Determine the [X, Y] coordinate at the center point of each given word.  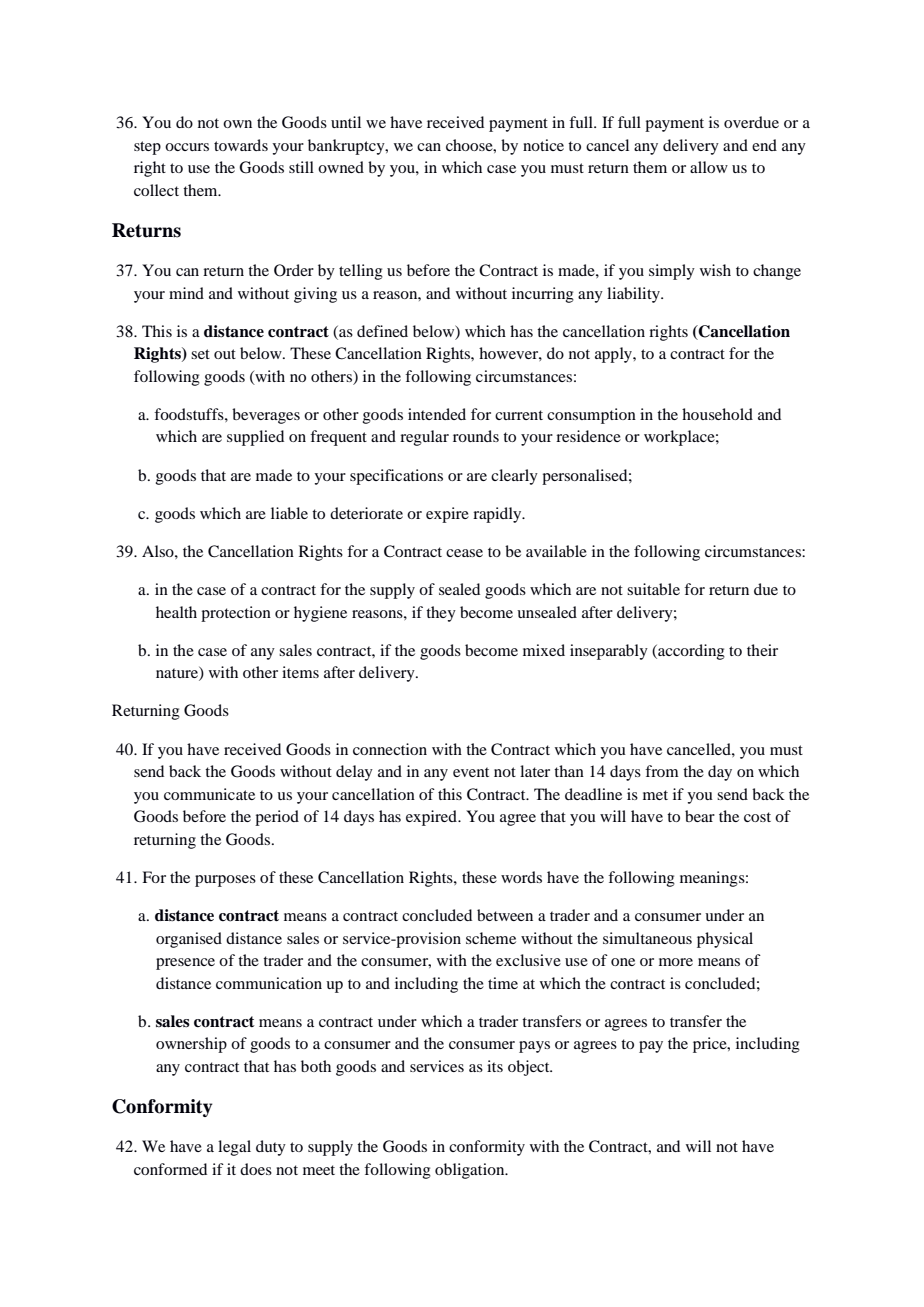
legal [234, 1148]
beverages [266, 416]
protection [236, 614]
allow [709, 167]
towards [241, 145]
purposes [225, 881]
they [441, 614]
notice [543, 145]
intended [437, 414]
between [505, 915]
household [717, 414]
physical [725, 940]
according [690, 652]
